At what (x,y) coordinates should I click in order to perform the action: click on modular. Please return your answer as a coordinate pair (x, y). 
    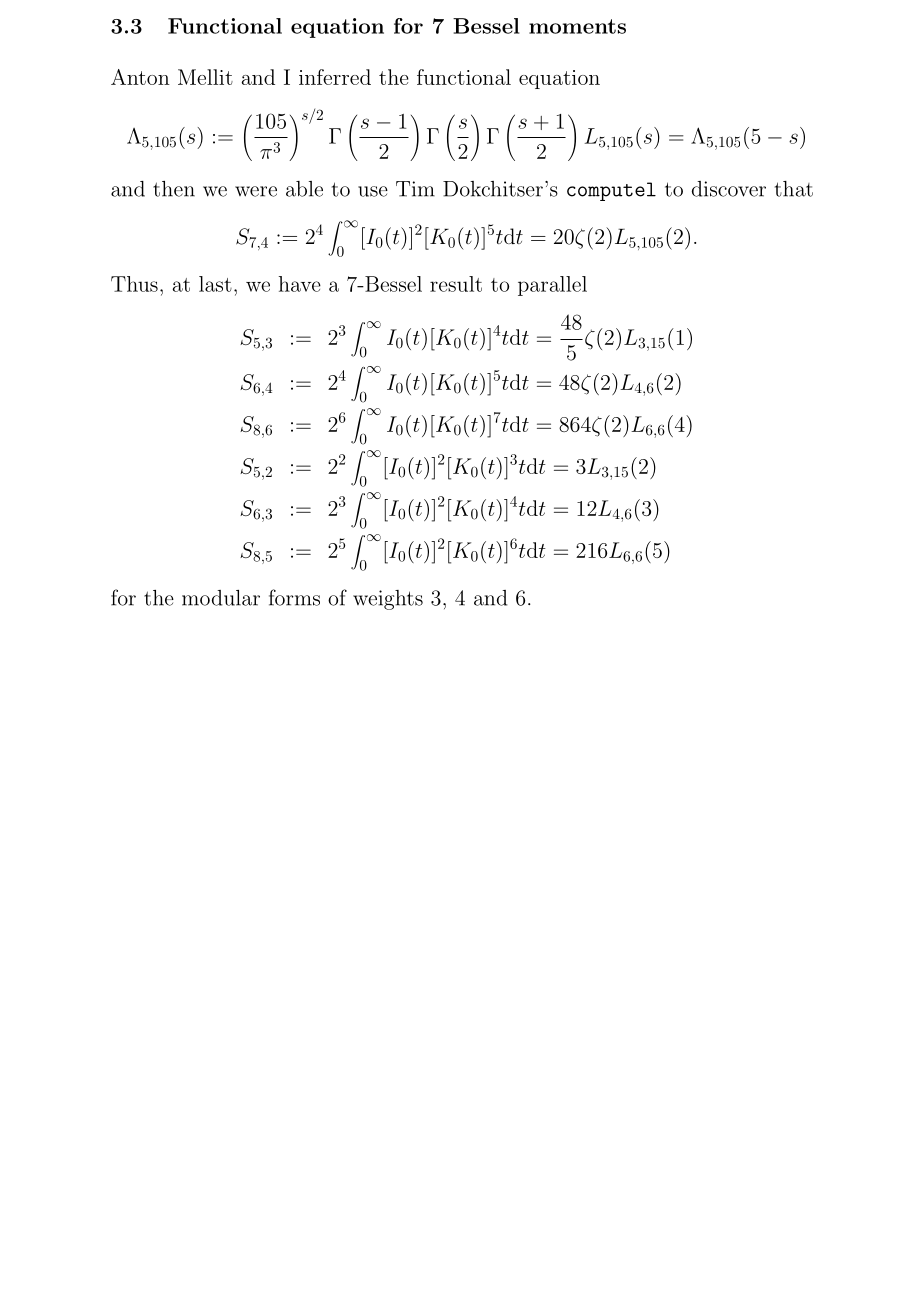
    Looking at the image, I should click on (221, 598).
